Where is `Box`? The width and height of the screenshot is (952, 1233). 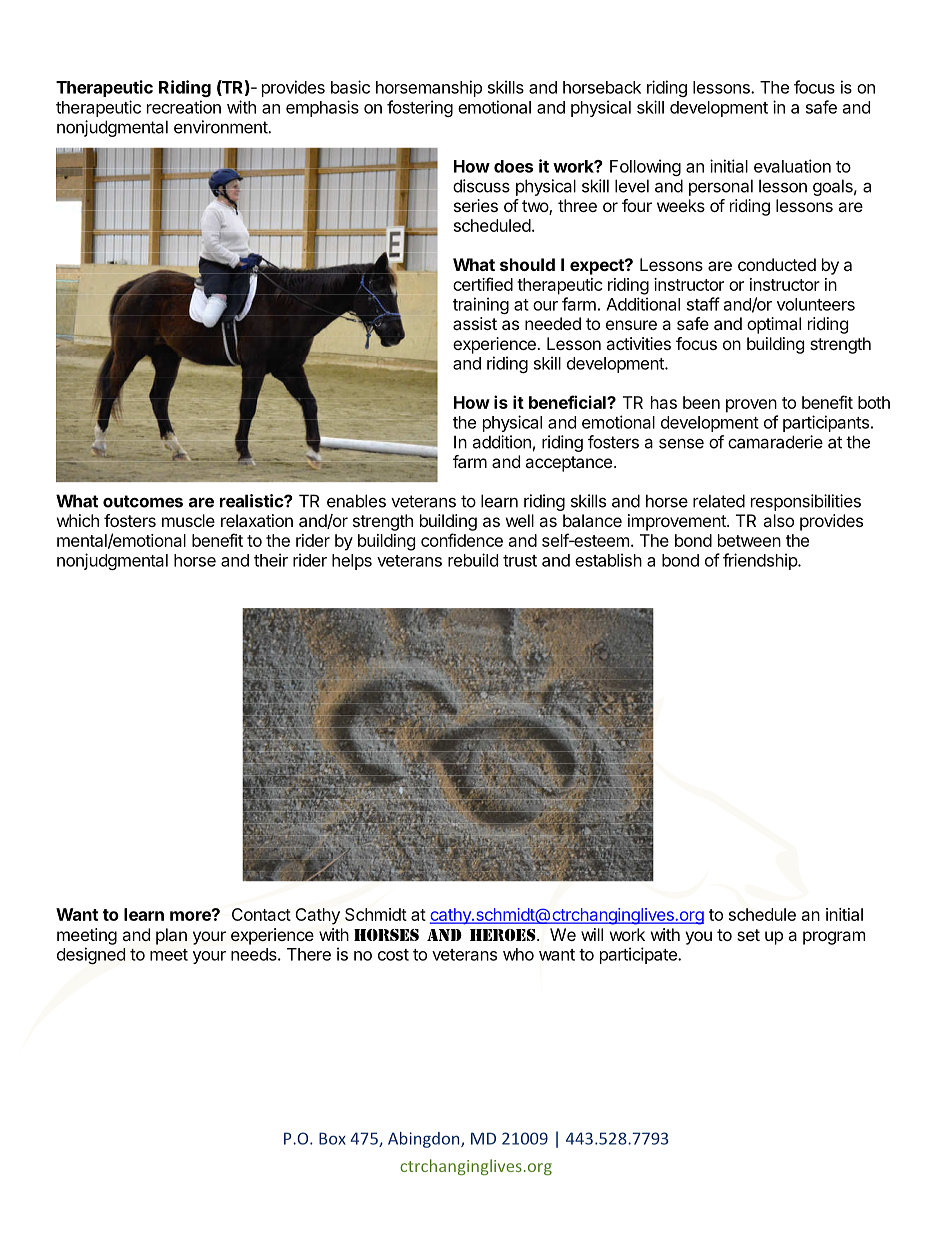
Box is located at coordinates (332, 1138).
